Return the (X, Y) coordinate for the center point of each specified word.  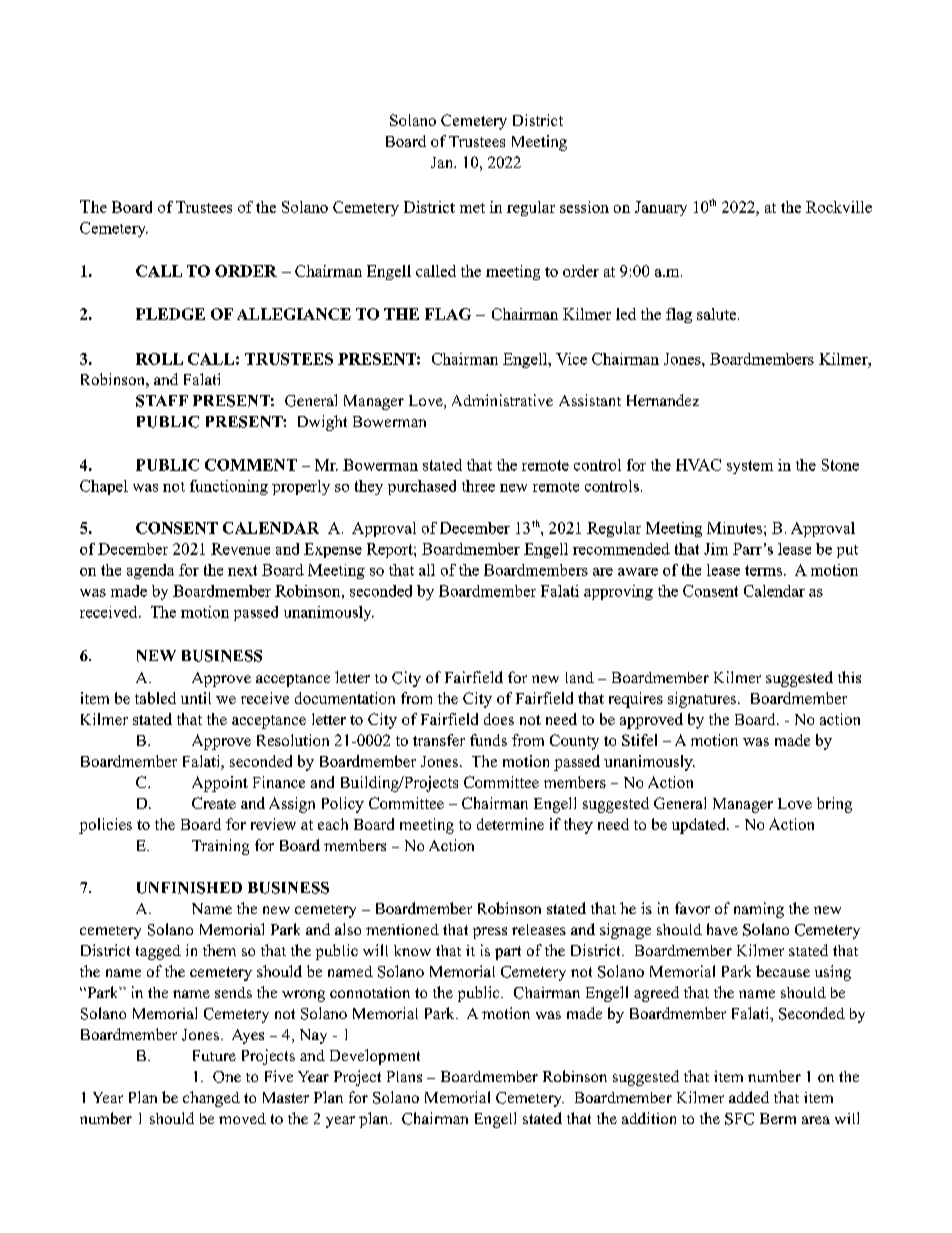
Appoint (220, 784)
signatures (703, 700)
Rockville (839, 207)
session (584, 207)
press (490, 933)
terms (765, 570)
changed (211, 1099)
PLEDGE (170, 314)
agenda (150, 571)
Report (391, 550)
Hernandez (663, 400)
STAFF (162, 401)
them (219, 950)
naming (759, 910)
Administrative (502, 400)
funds (488, 740)
